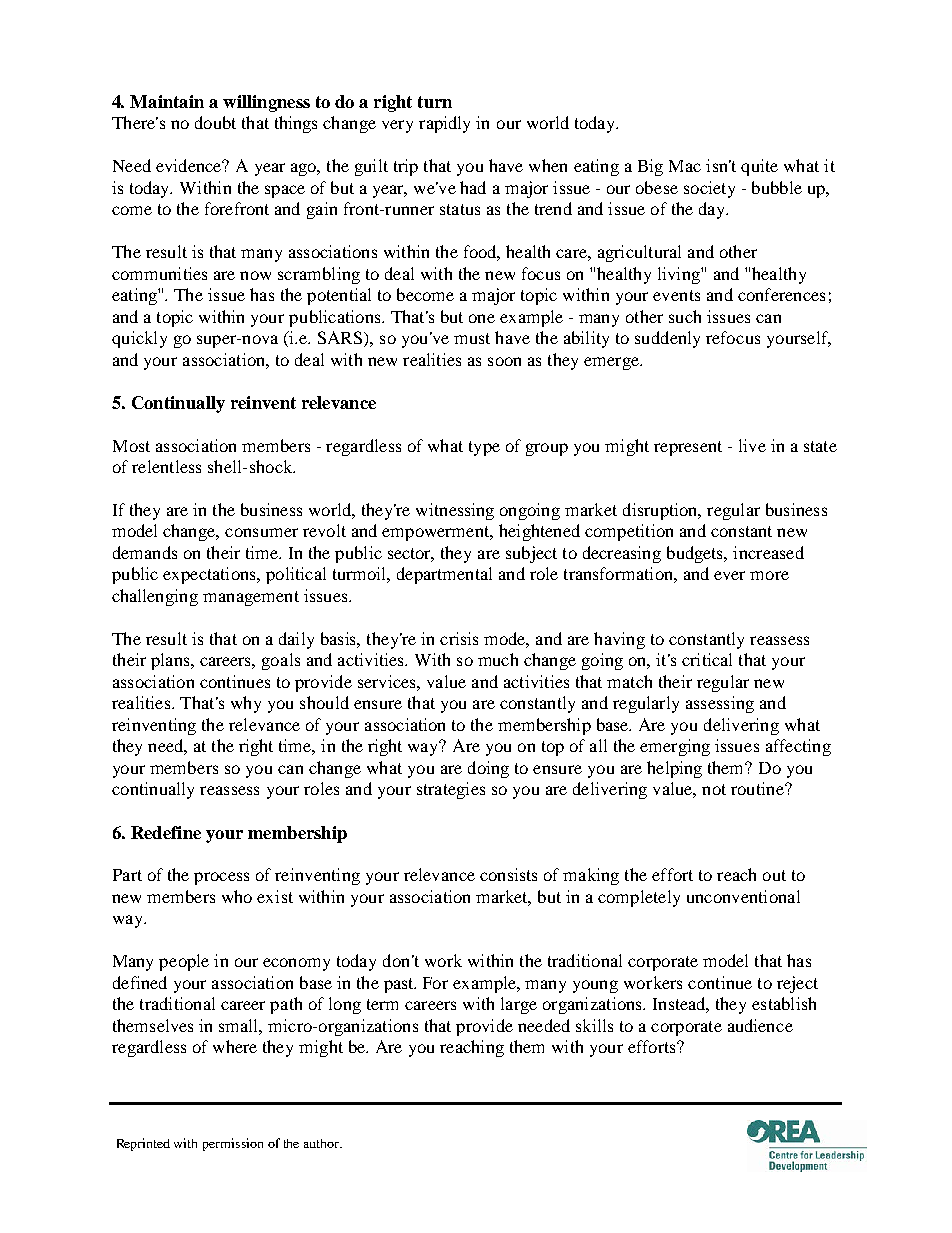 Image resolution: width=952 pixels, height=1233 pixels. What do you see at coordinates (444, 124) in the image?
I see `rapidly` at bounding box center [444, 124].
